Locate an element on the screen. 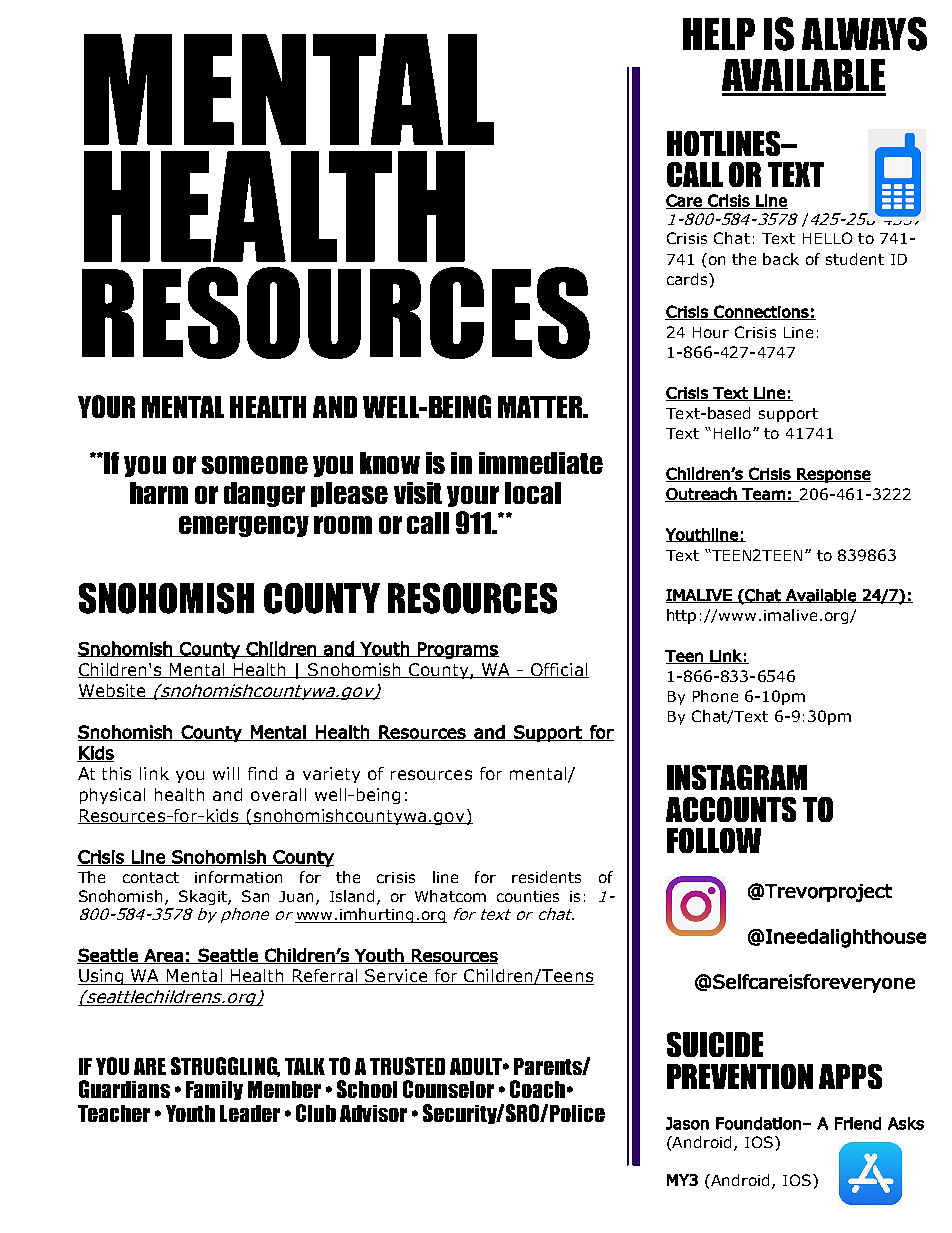 The image size is (952, 1233). emergency is located at coordinates (244, 526).
